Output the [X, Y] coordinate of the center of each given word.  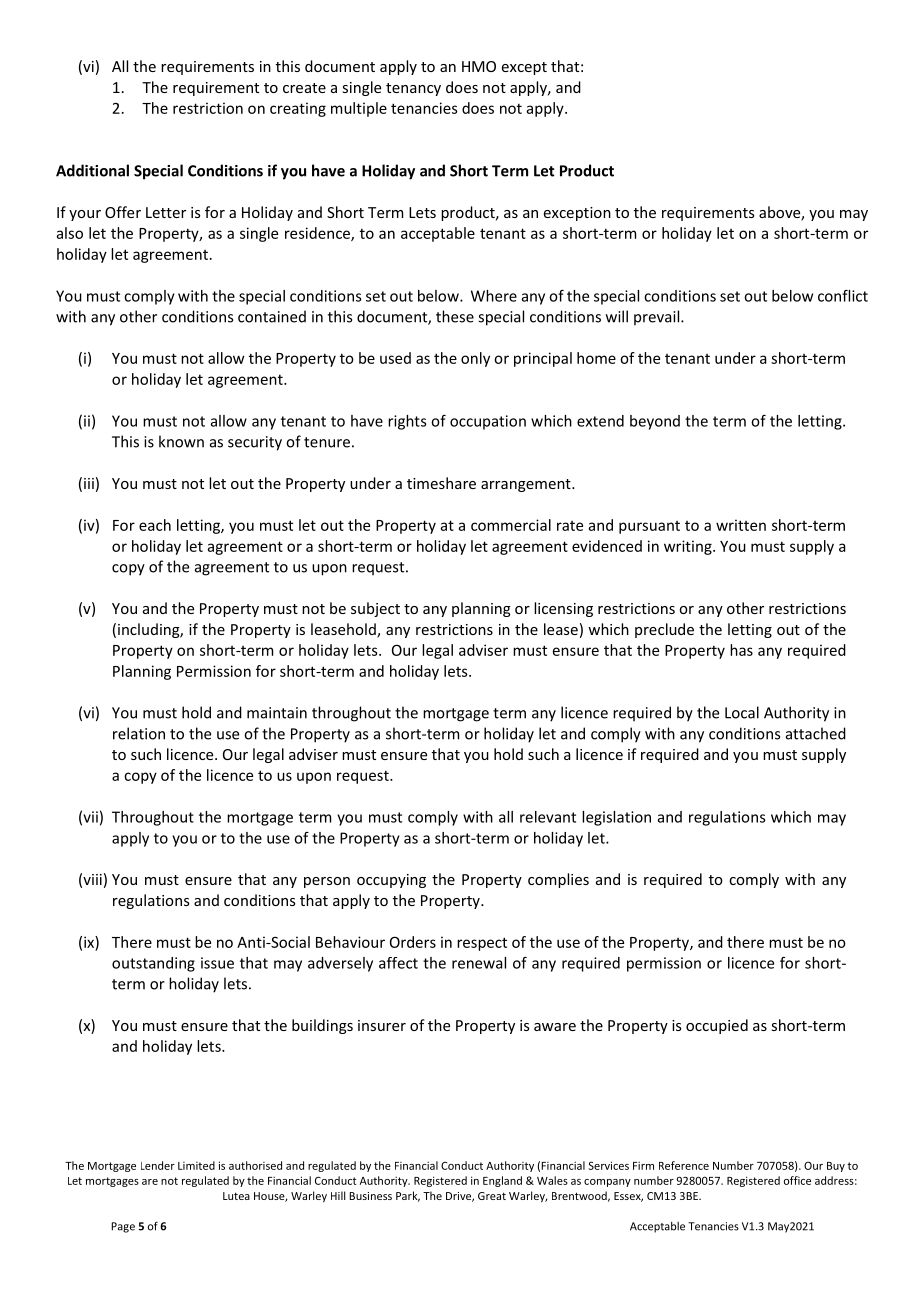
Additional [92, 170]
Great [492, 1196]
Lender [158, 1165]
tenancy [413, 89]
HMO [479, 66]
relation [139, 733]
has [741, 650]
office [797, 1180]
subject [375, 609]
